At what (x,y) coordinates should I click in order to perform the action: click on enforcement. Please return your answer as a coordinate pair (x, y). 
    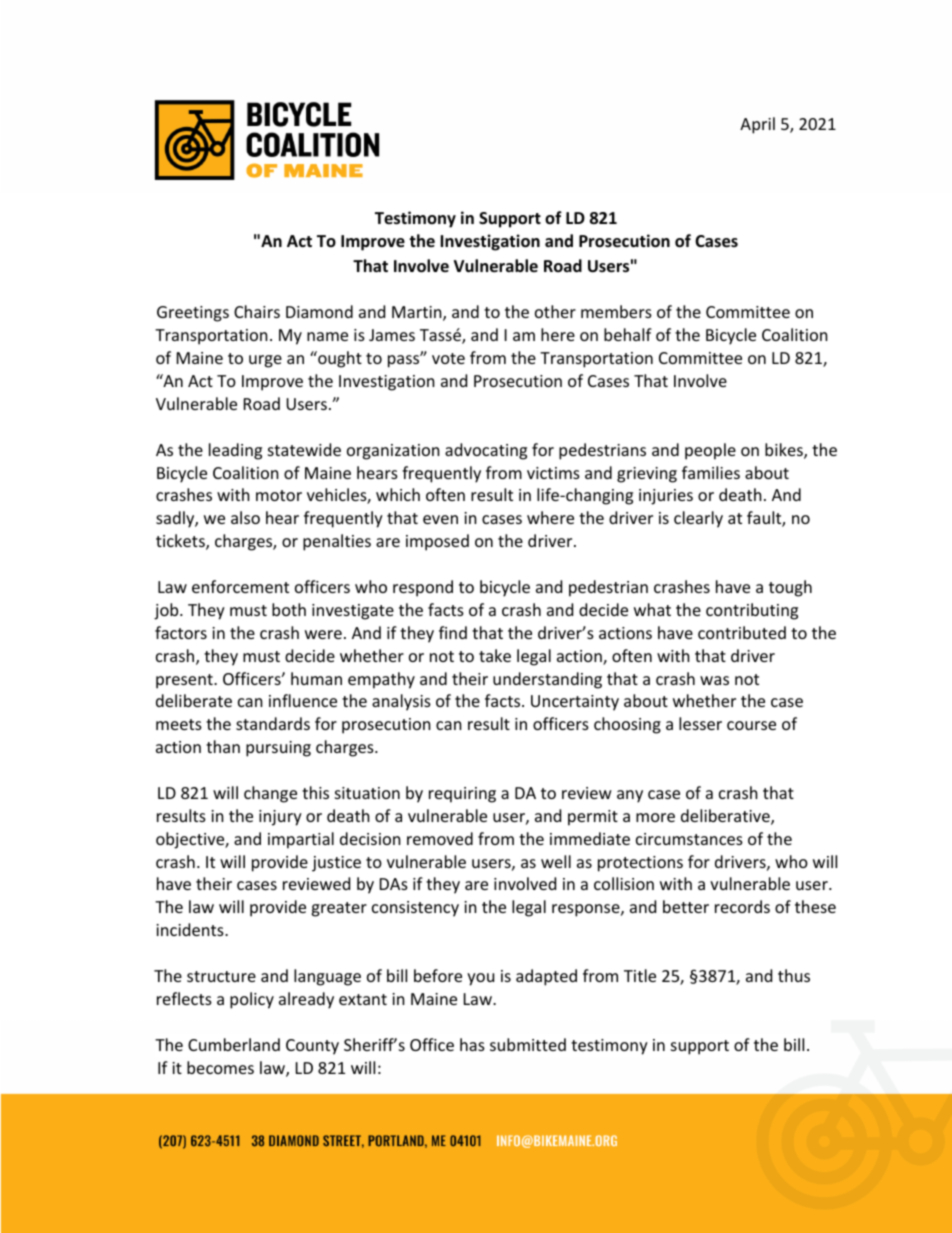
    Looking at the image, I should click on (240, 586).
